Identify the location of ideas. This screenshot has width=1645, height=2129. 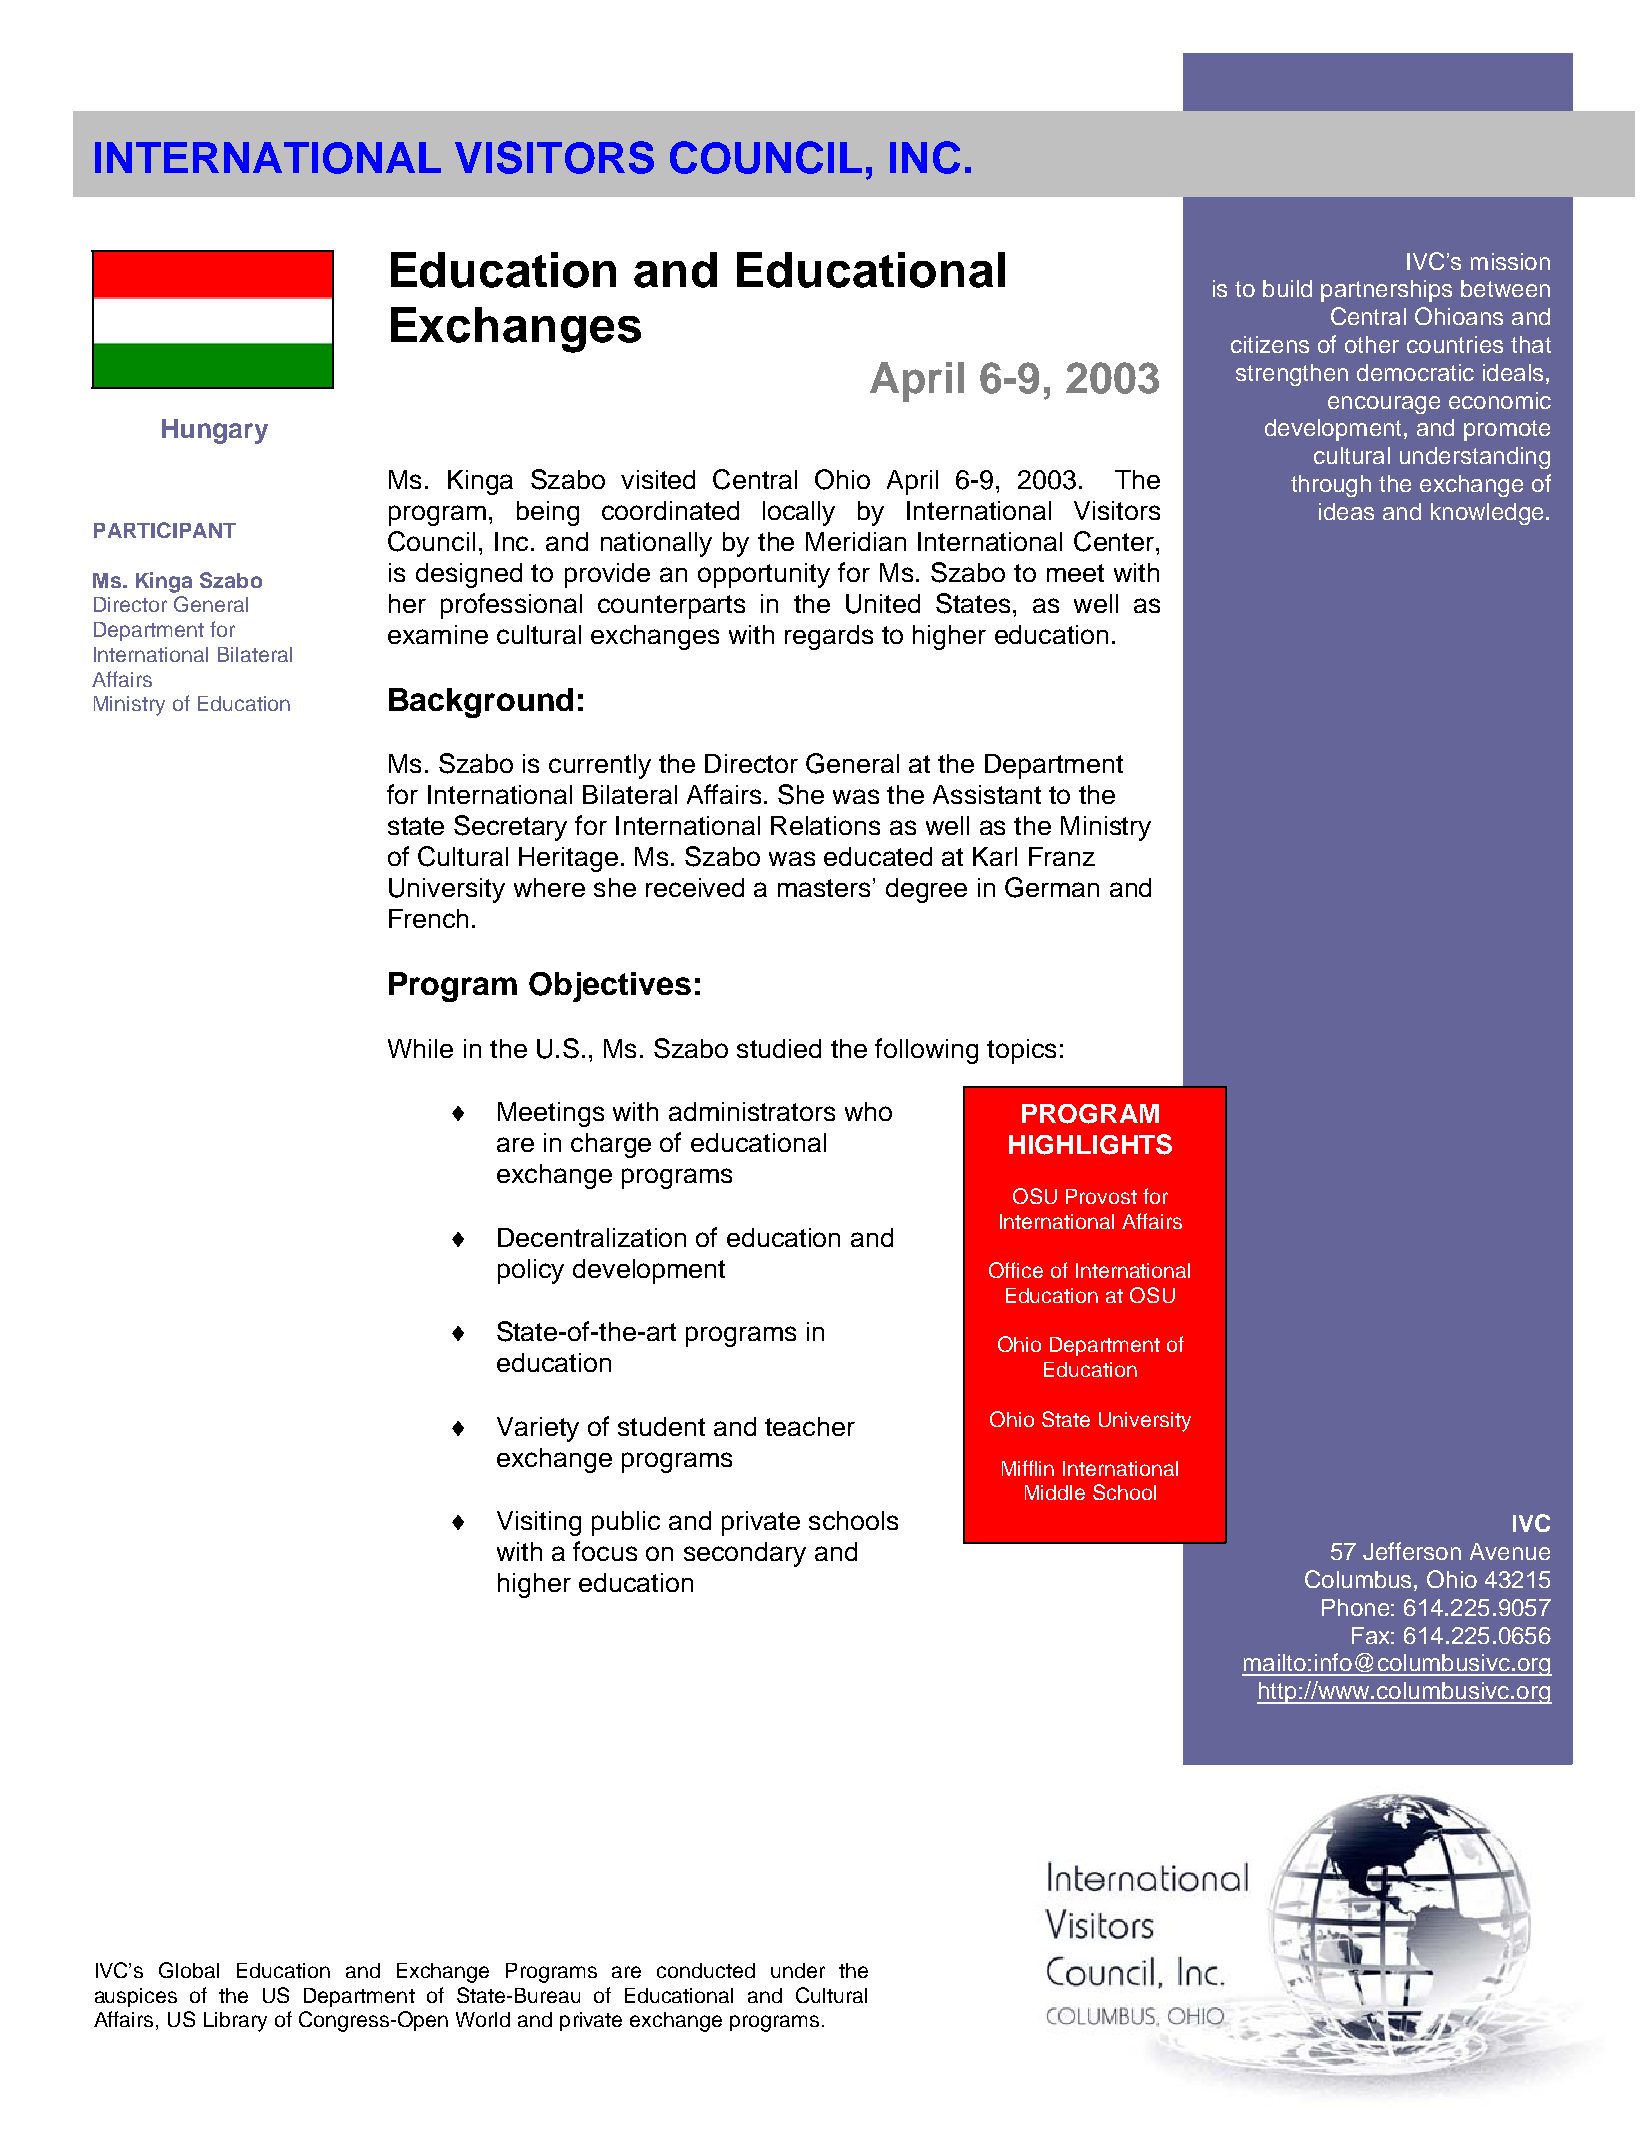
(1346, 511).
